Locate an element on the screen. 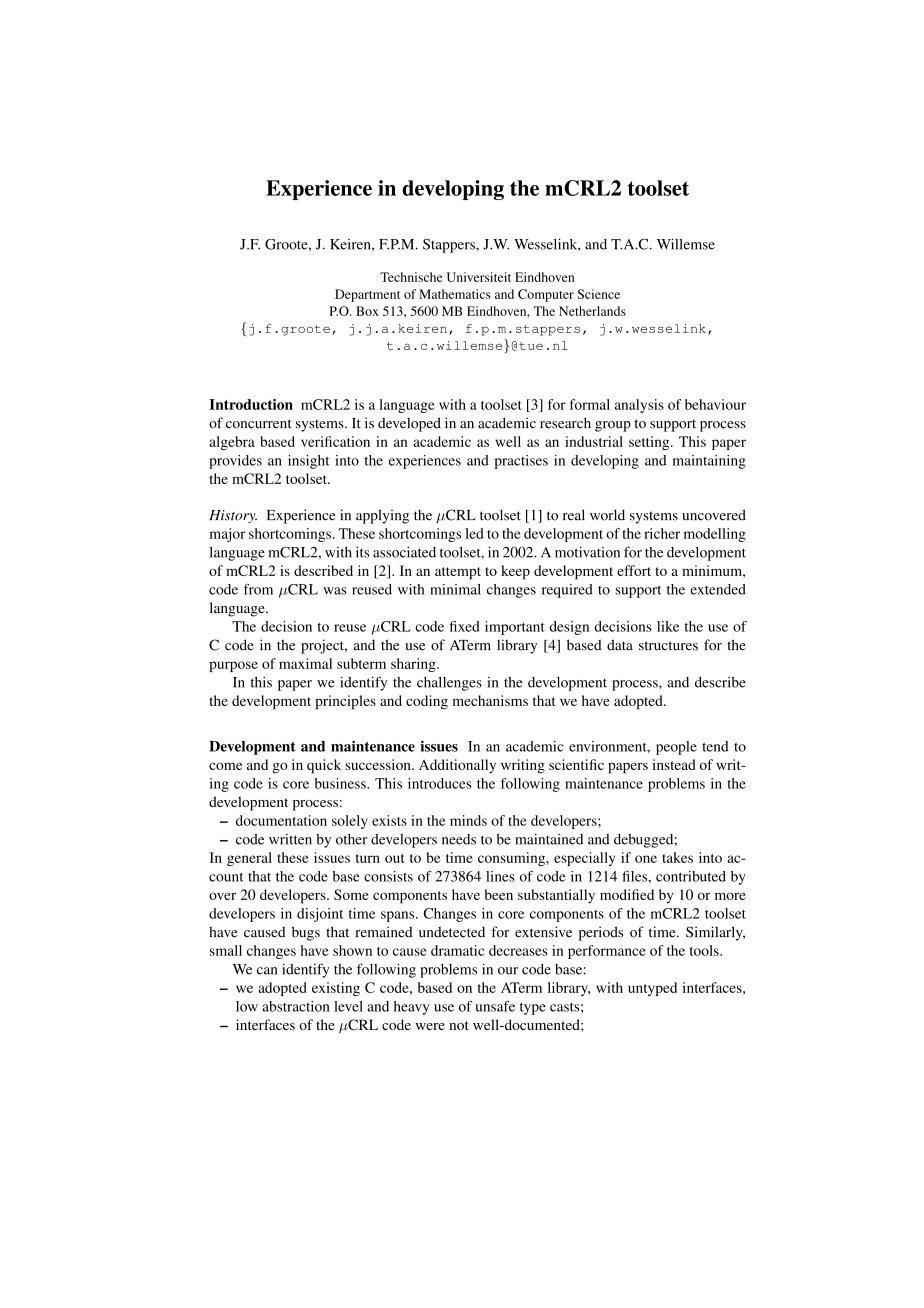  structures is located at coordinates (668, 646).
